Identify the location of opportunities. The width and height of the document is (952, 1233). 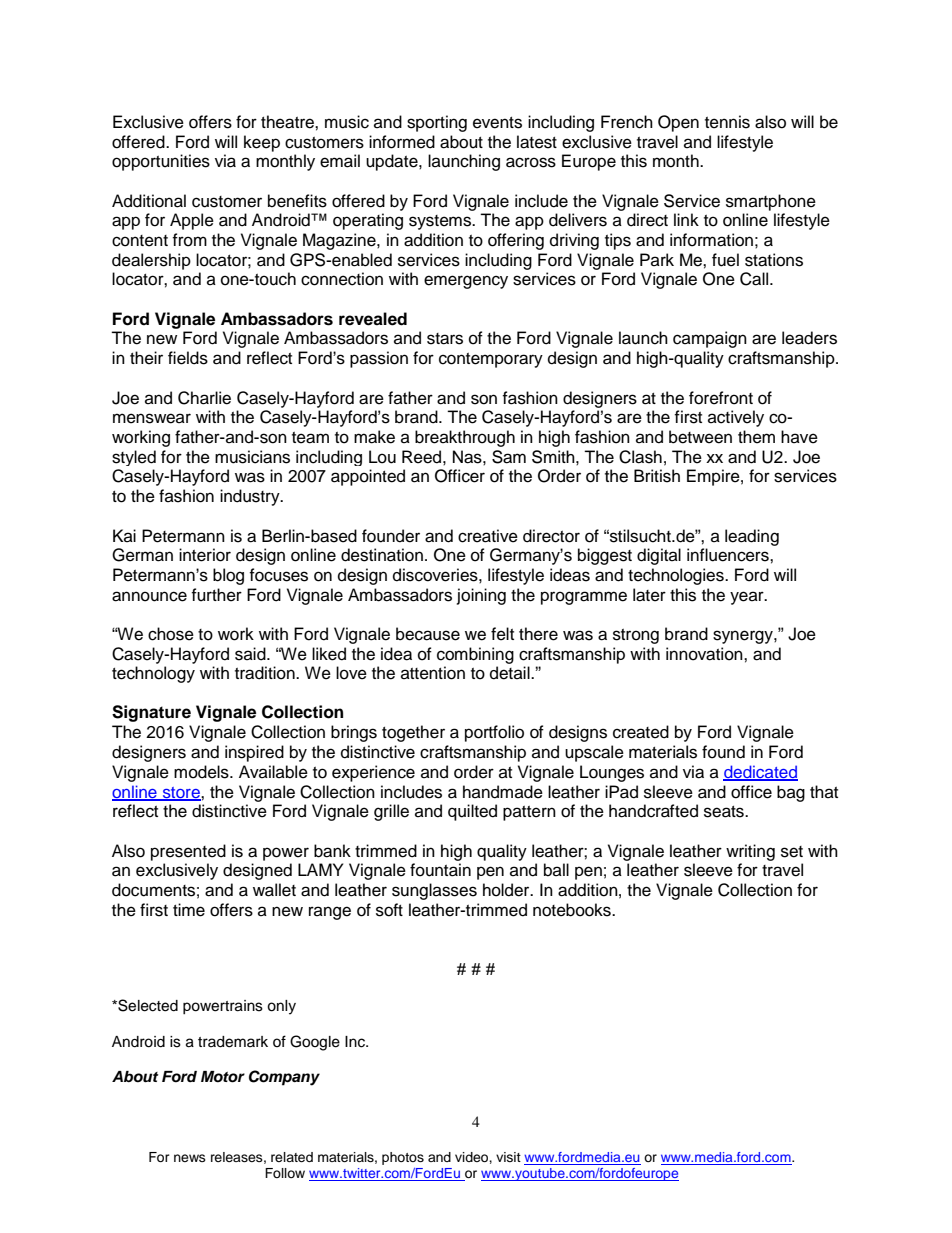
(161, 162).
